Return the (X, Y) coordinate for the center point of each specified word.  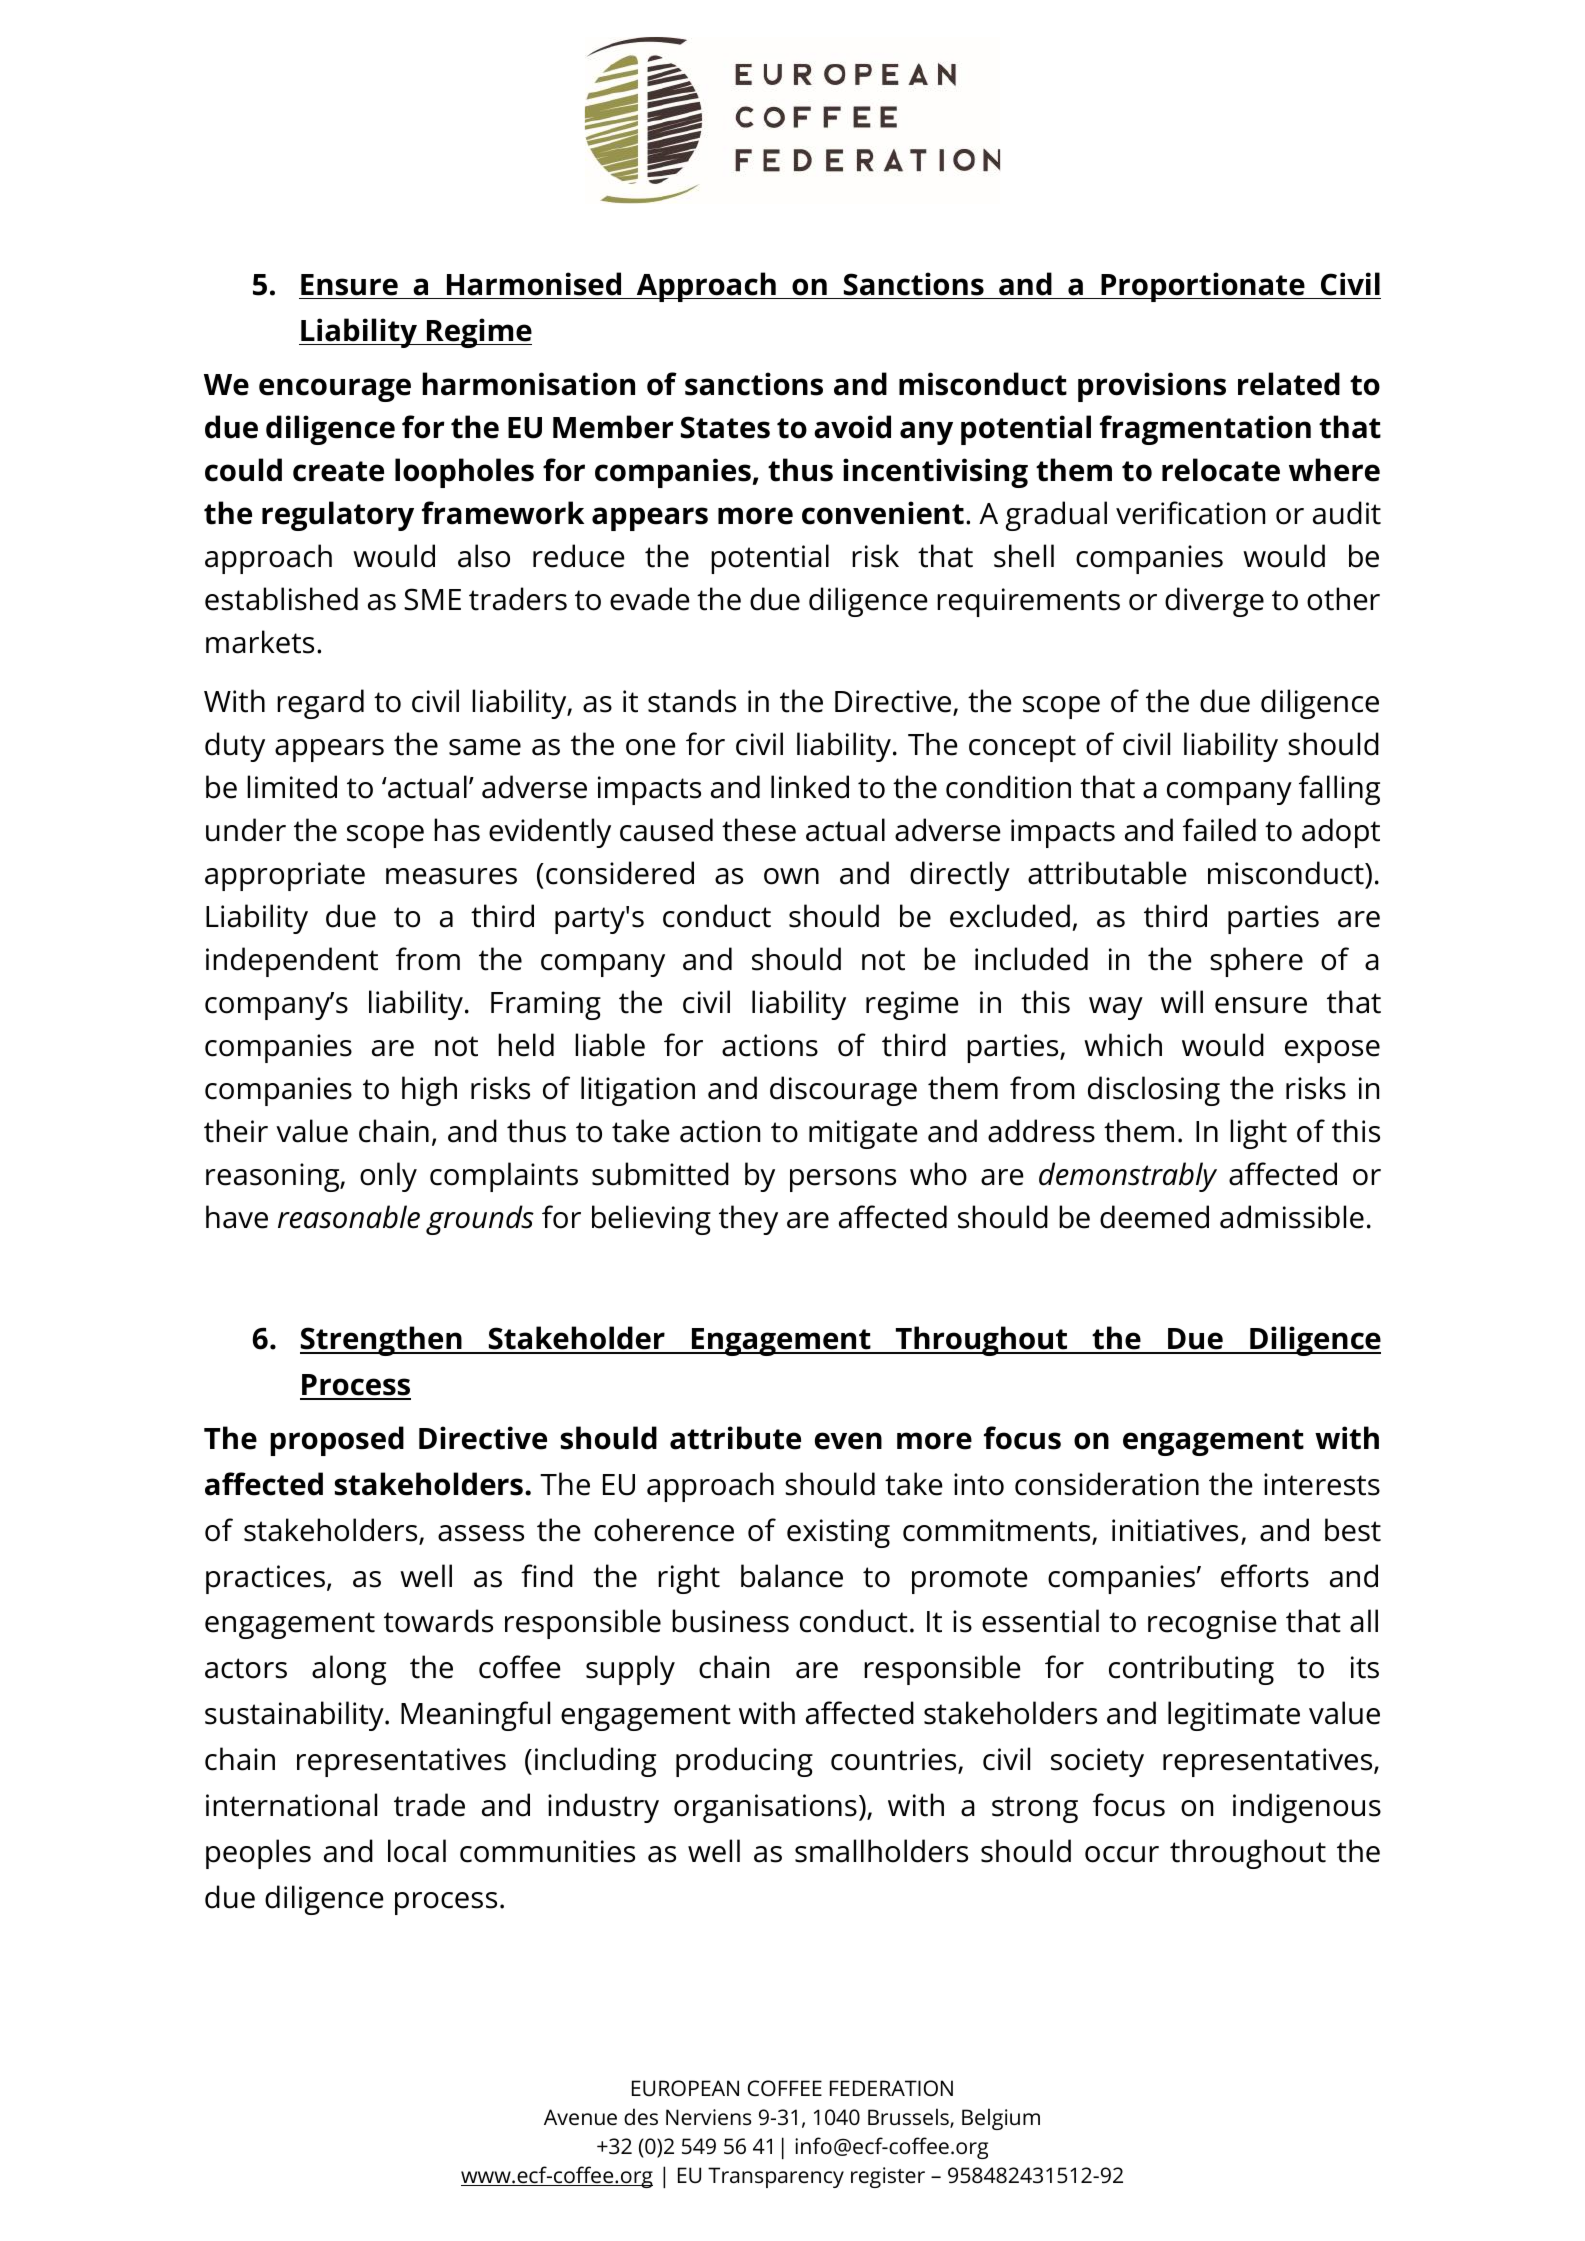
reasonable (349, 1217)
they (748, 1220)
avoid (852, 427)
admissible (1292, 1217)
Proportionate (1203, 287)
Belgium (1001, 2119)
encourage (335, 390)
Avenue (580, 2117)
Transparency (776, 2177)
